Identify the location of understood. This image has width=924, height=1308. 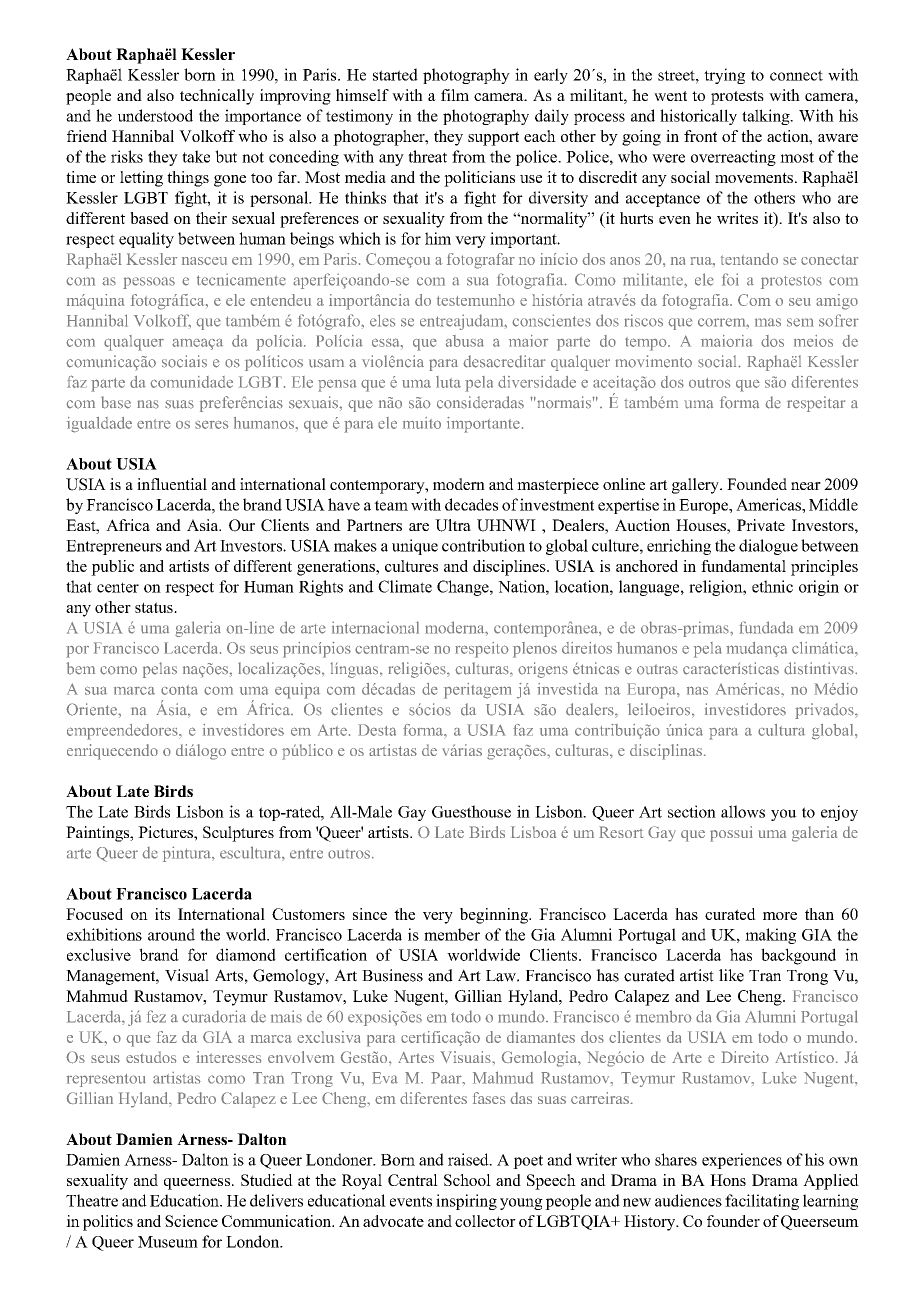
(155, 115).
